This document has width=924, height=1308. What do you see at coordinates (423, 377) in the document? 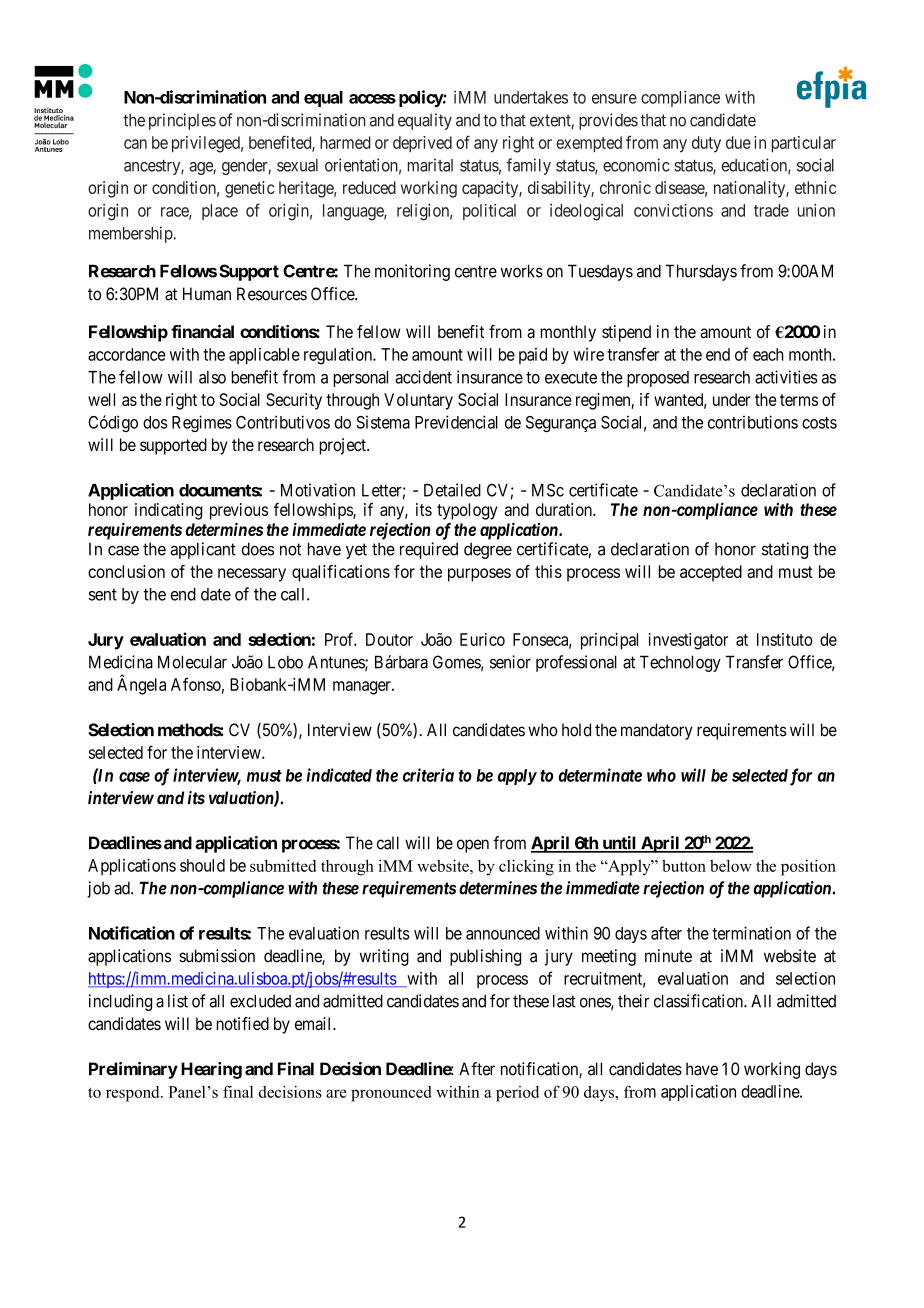
I see `accident` at bounding box center [423, 377].
